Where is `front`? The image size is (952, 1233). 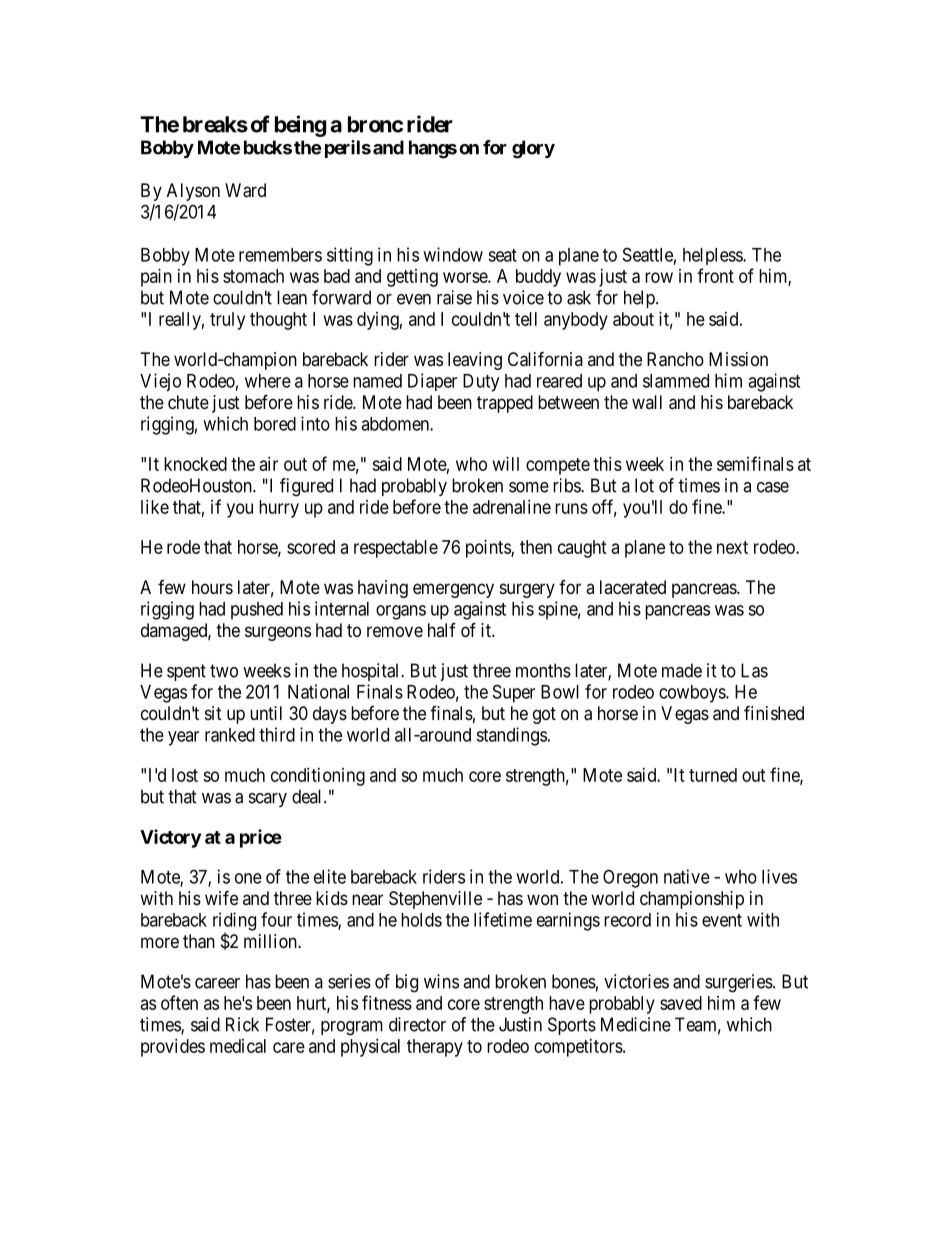
front is located at coordinates (715, 275).
